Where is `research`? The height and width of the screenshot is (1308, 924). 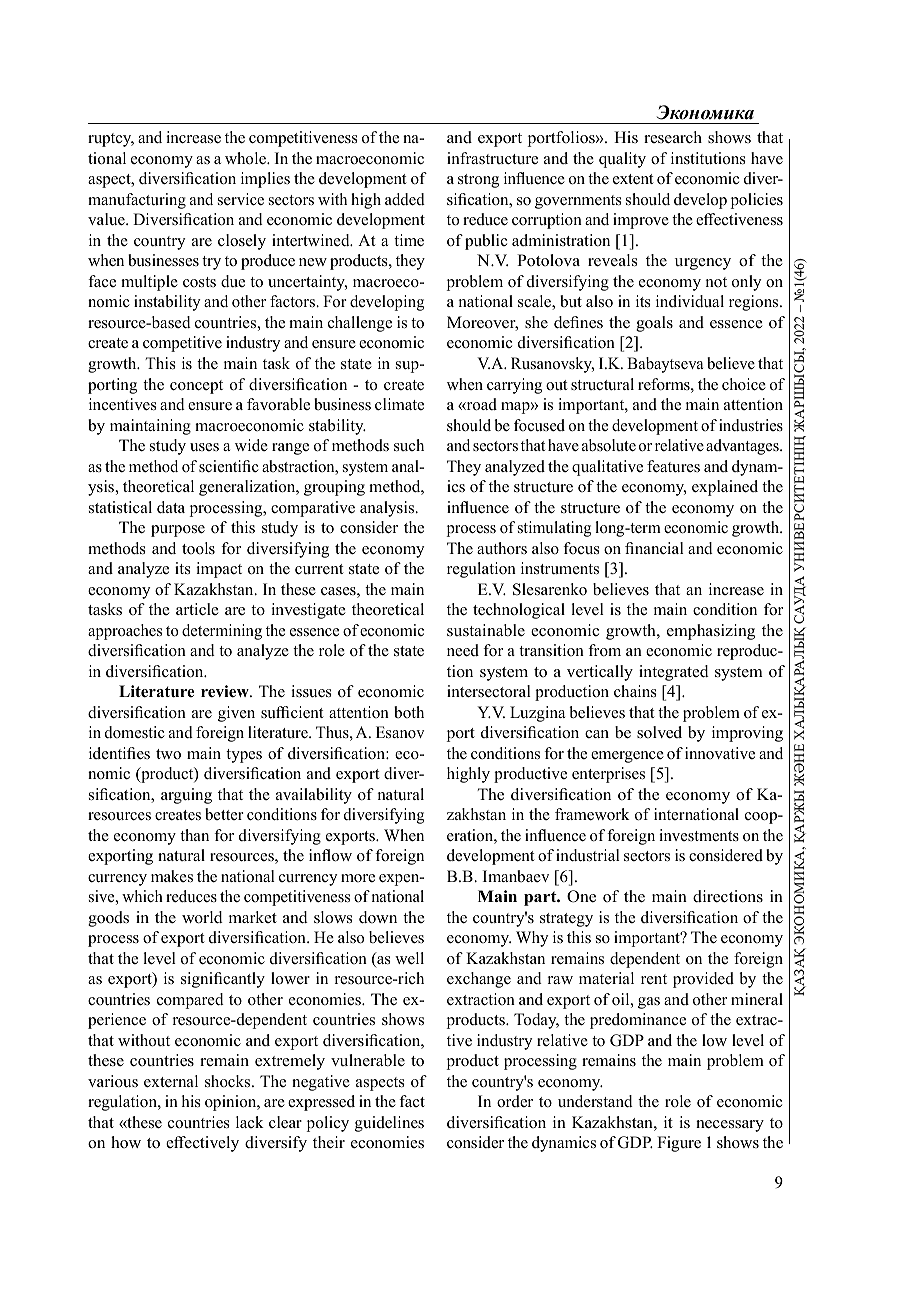
research is located at coordinates (673, 137).
